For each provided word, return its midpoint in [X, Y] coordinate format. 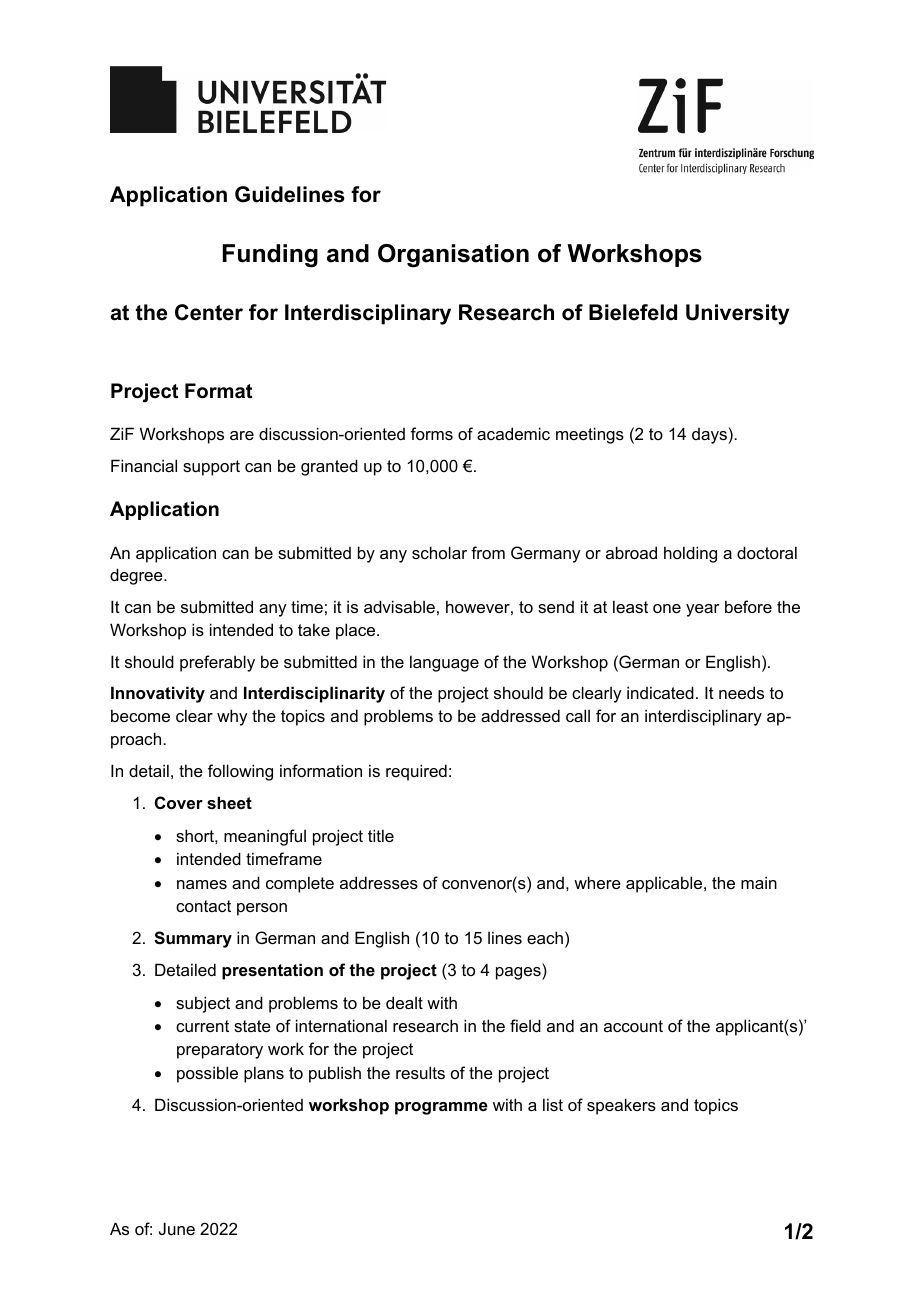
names [202, 884]
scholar [439, 552]
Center [209, 312]
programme [441, 1108]
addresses [379, 882]
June [177, 1228]
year [703, 610]
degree [137, 576]
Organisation [453, 256]
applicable [665, 884]
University [737, 314]
